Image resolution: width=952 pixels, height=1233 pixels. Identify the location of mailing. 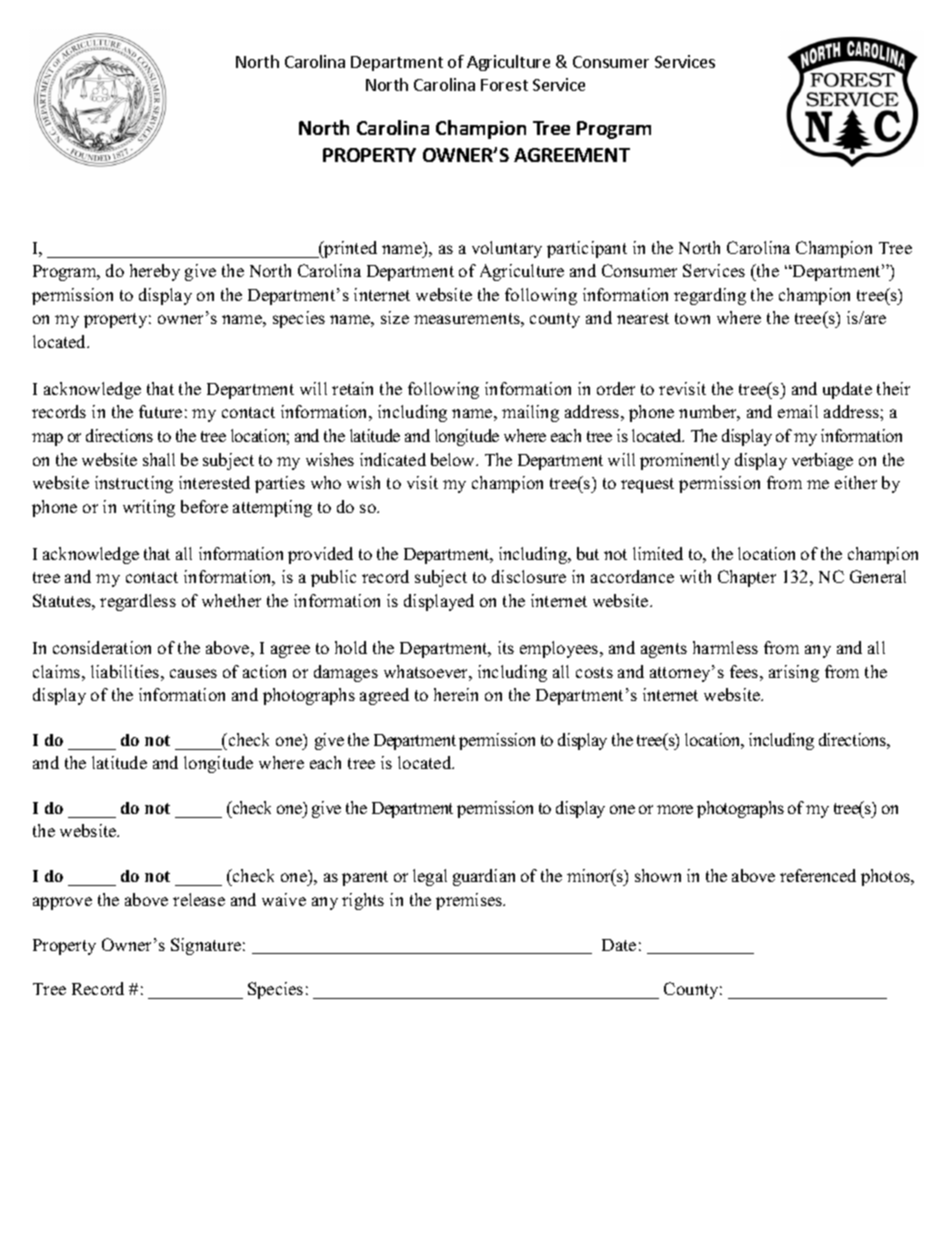
(530, 413).
